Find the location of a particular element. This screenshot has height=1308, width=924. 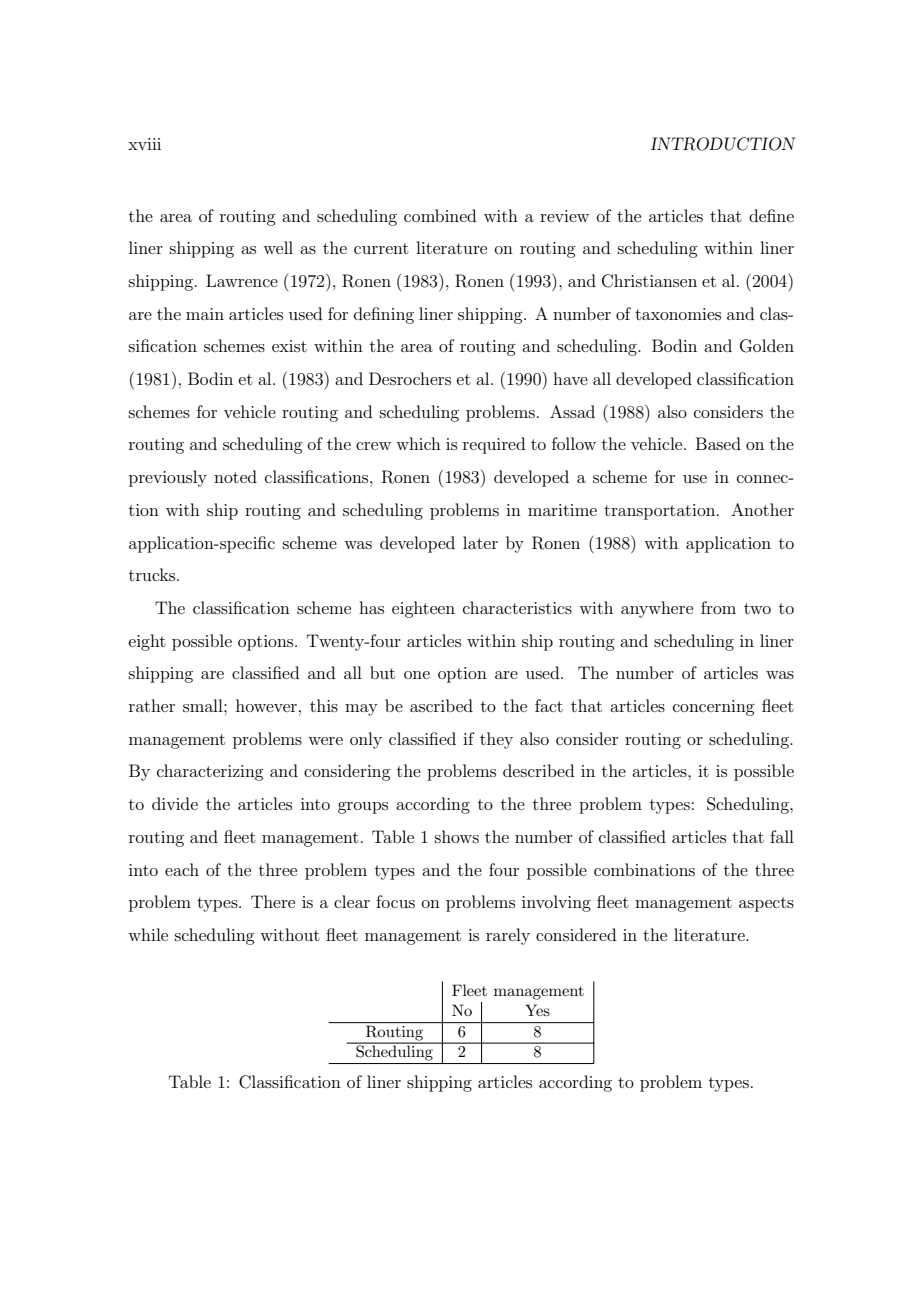

review is located at coordinates (564, 216).
